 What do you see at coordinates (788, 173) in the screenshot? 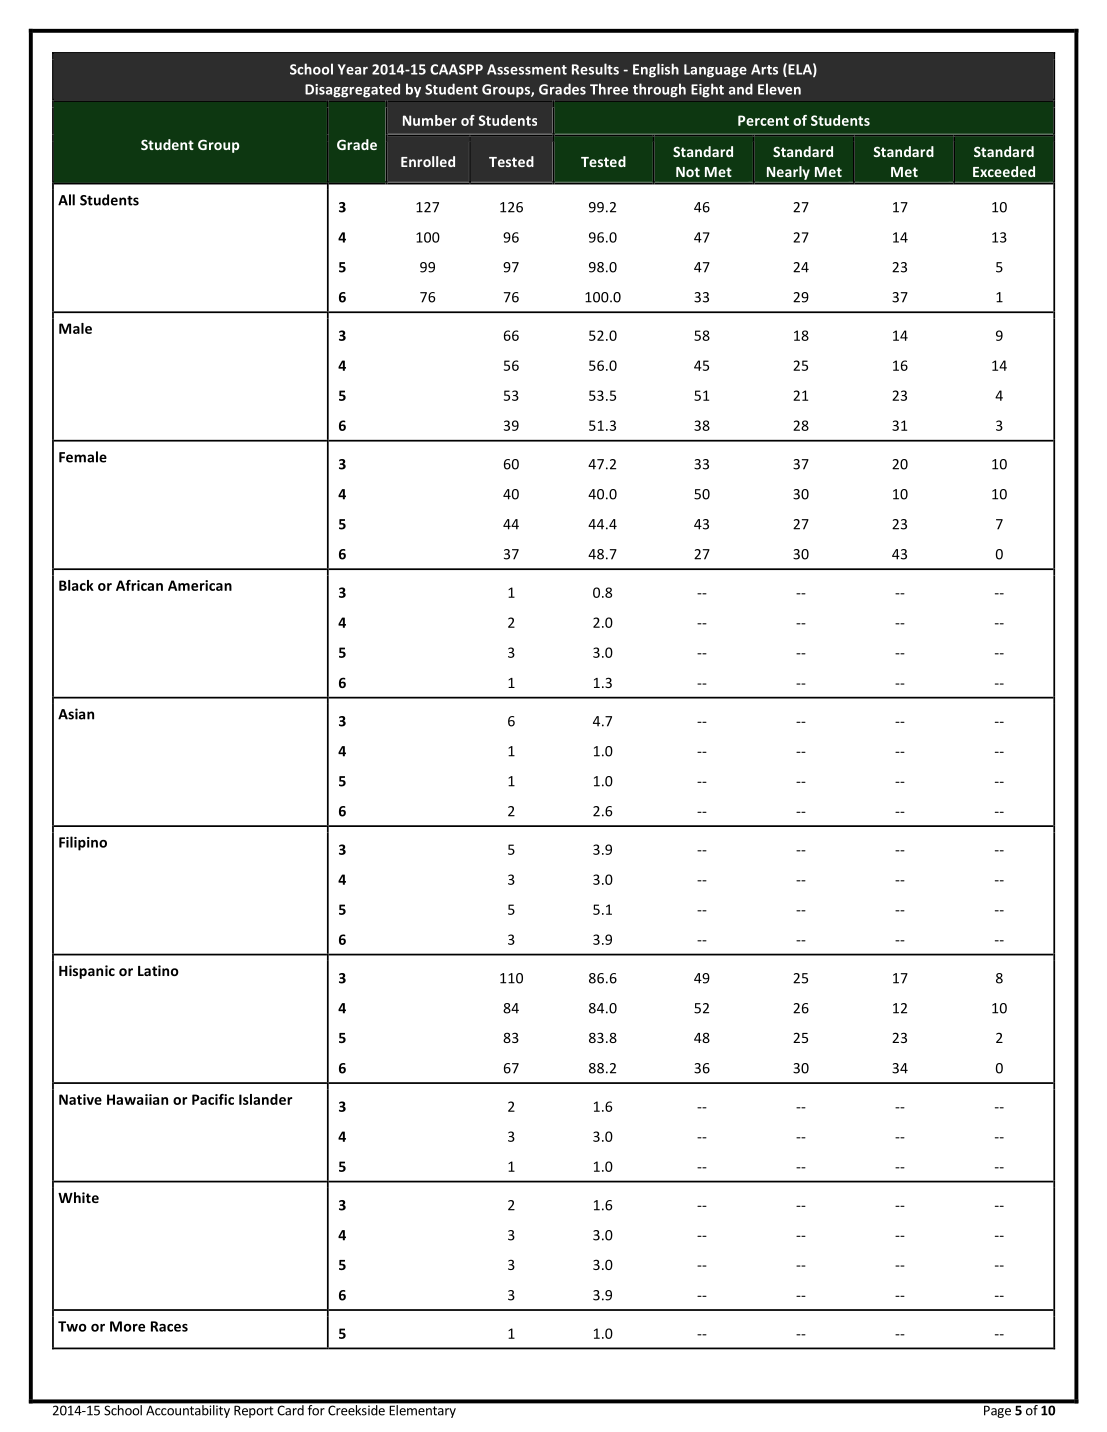
I see `Nearly` at bounding box center [788, 173].
